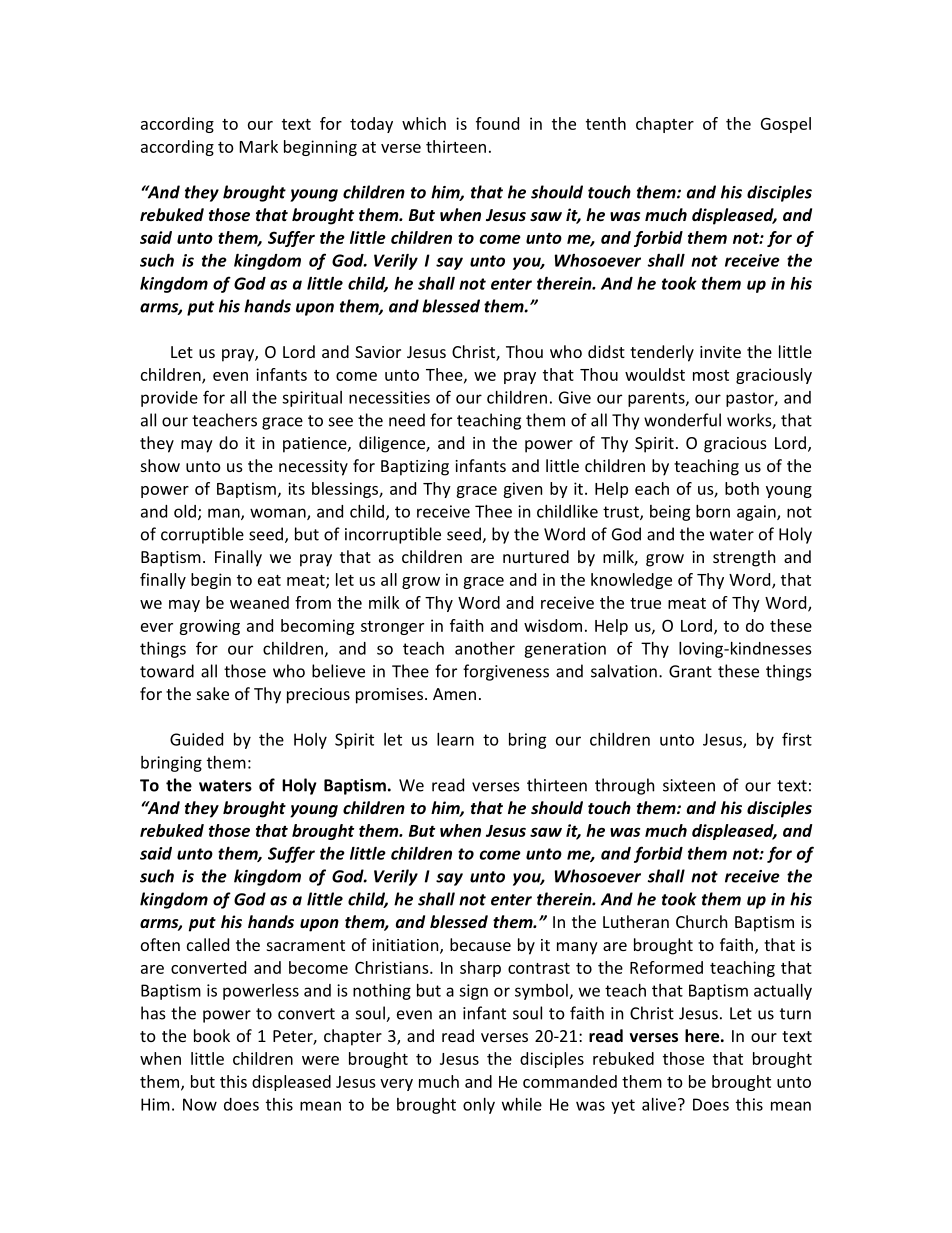 Image resolution: width=952 pixels, height=1233 pixels. I want to click on found, so click(497, 123).
